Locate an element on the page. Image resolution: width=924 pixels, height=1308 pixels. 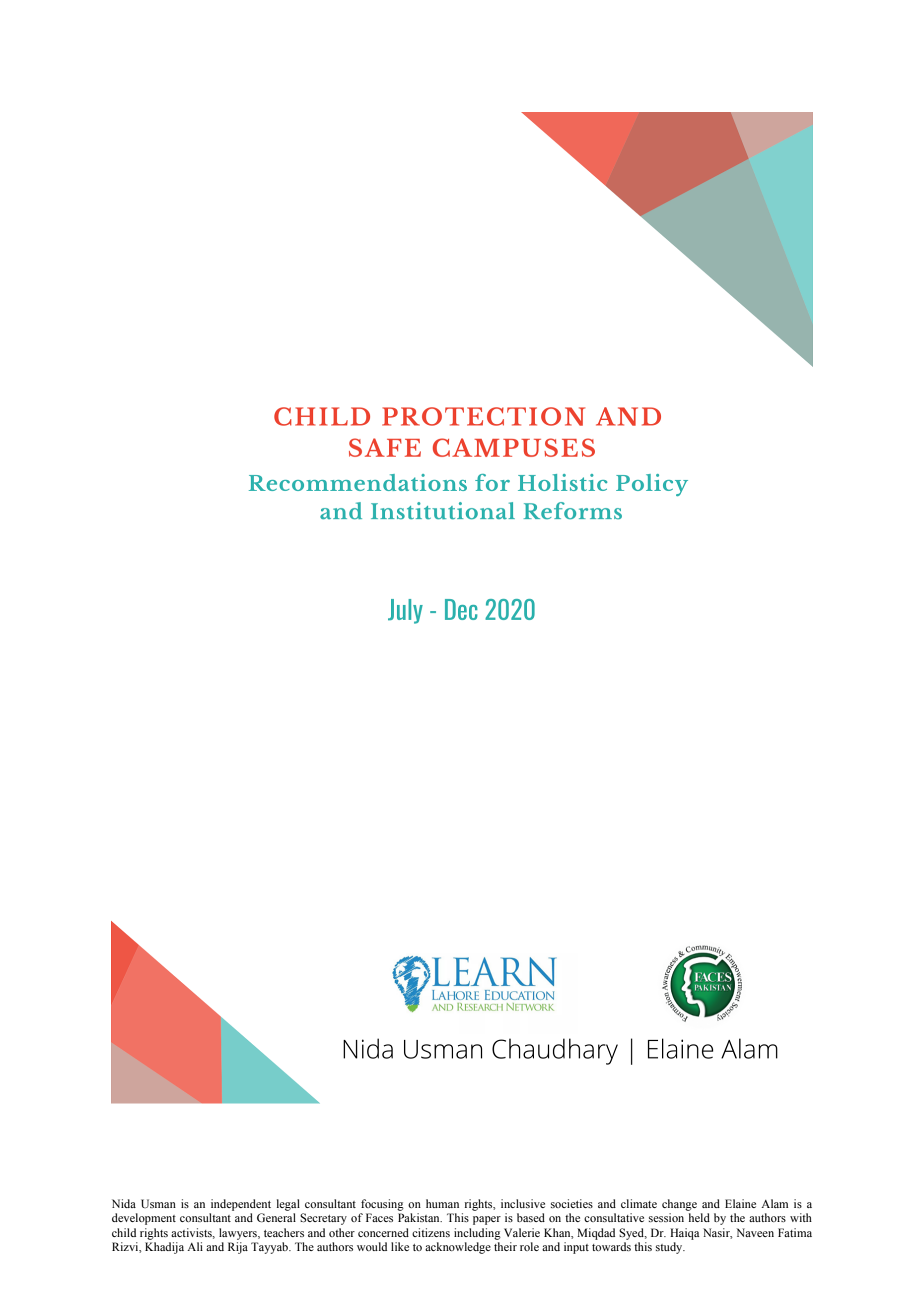
Pakistan is located at coordinates (420, 1217).
